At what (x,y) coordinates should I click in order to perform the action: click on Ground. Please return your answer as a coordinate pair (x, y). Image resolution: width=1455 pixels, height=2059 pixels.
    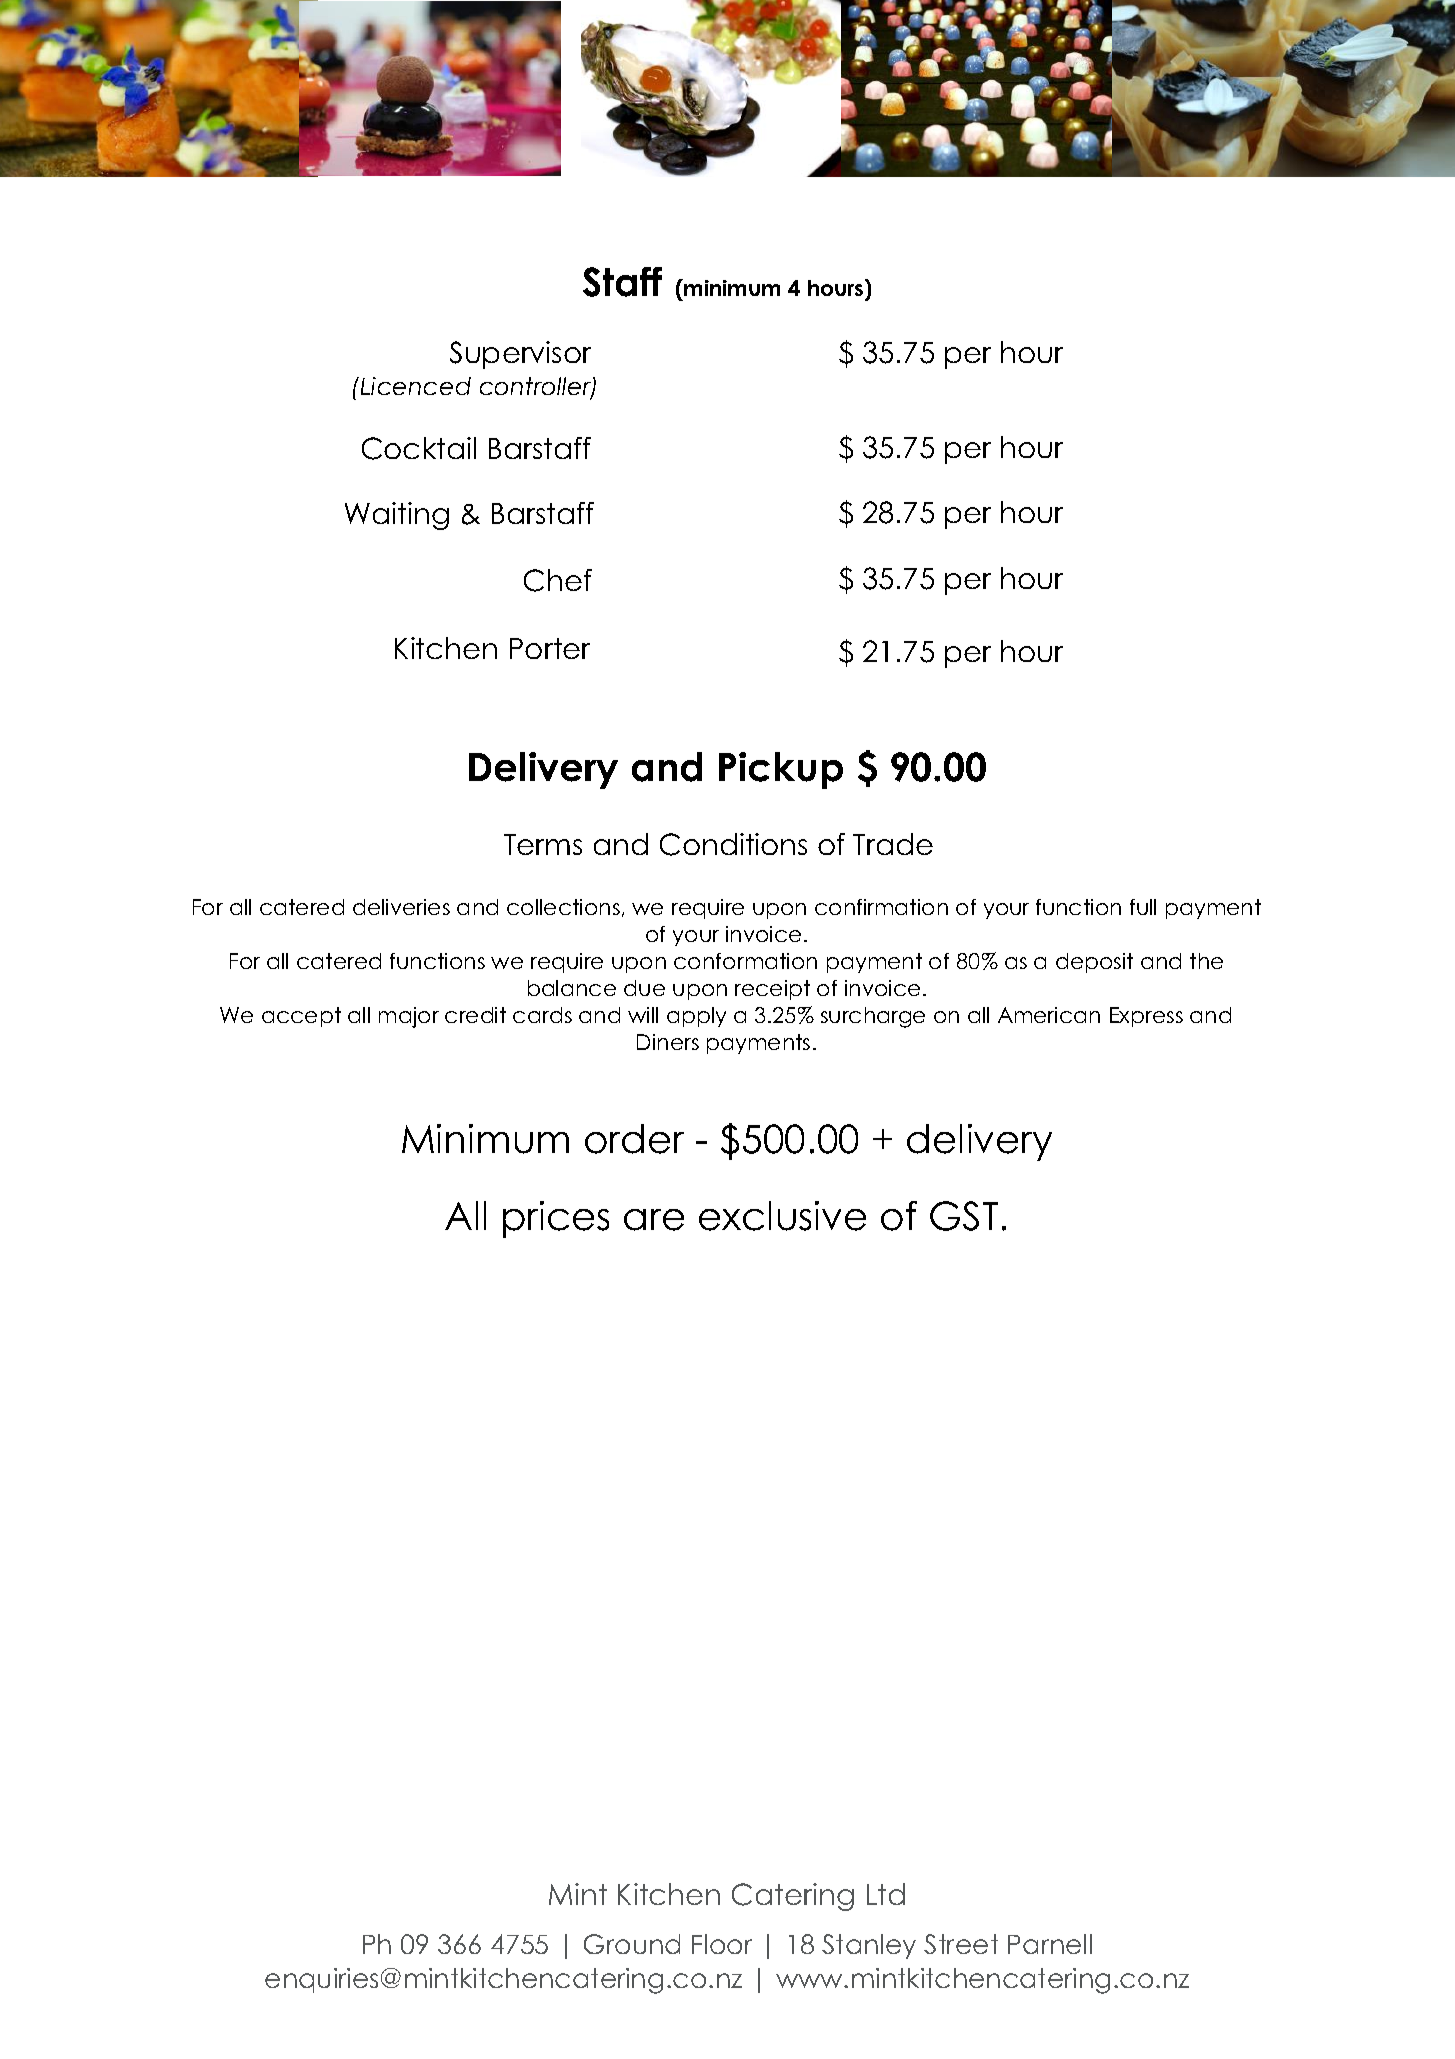
    Looking at the image, I should click on (632, 1944).
